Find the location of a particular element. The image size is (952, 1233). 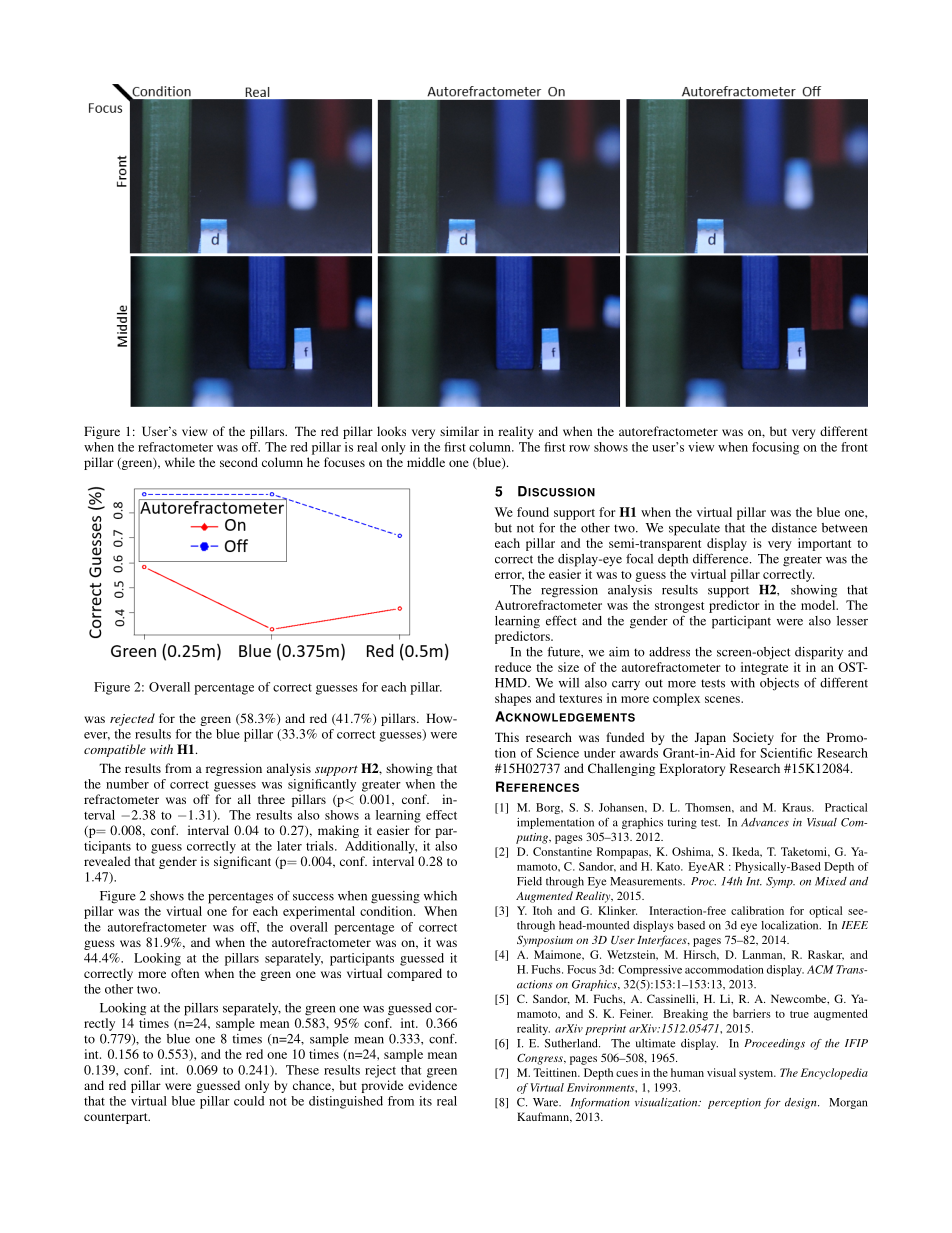

Advances is located at coordinates (765, 822).
